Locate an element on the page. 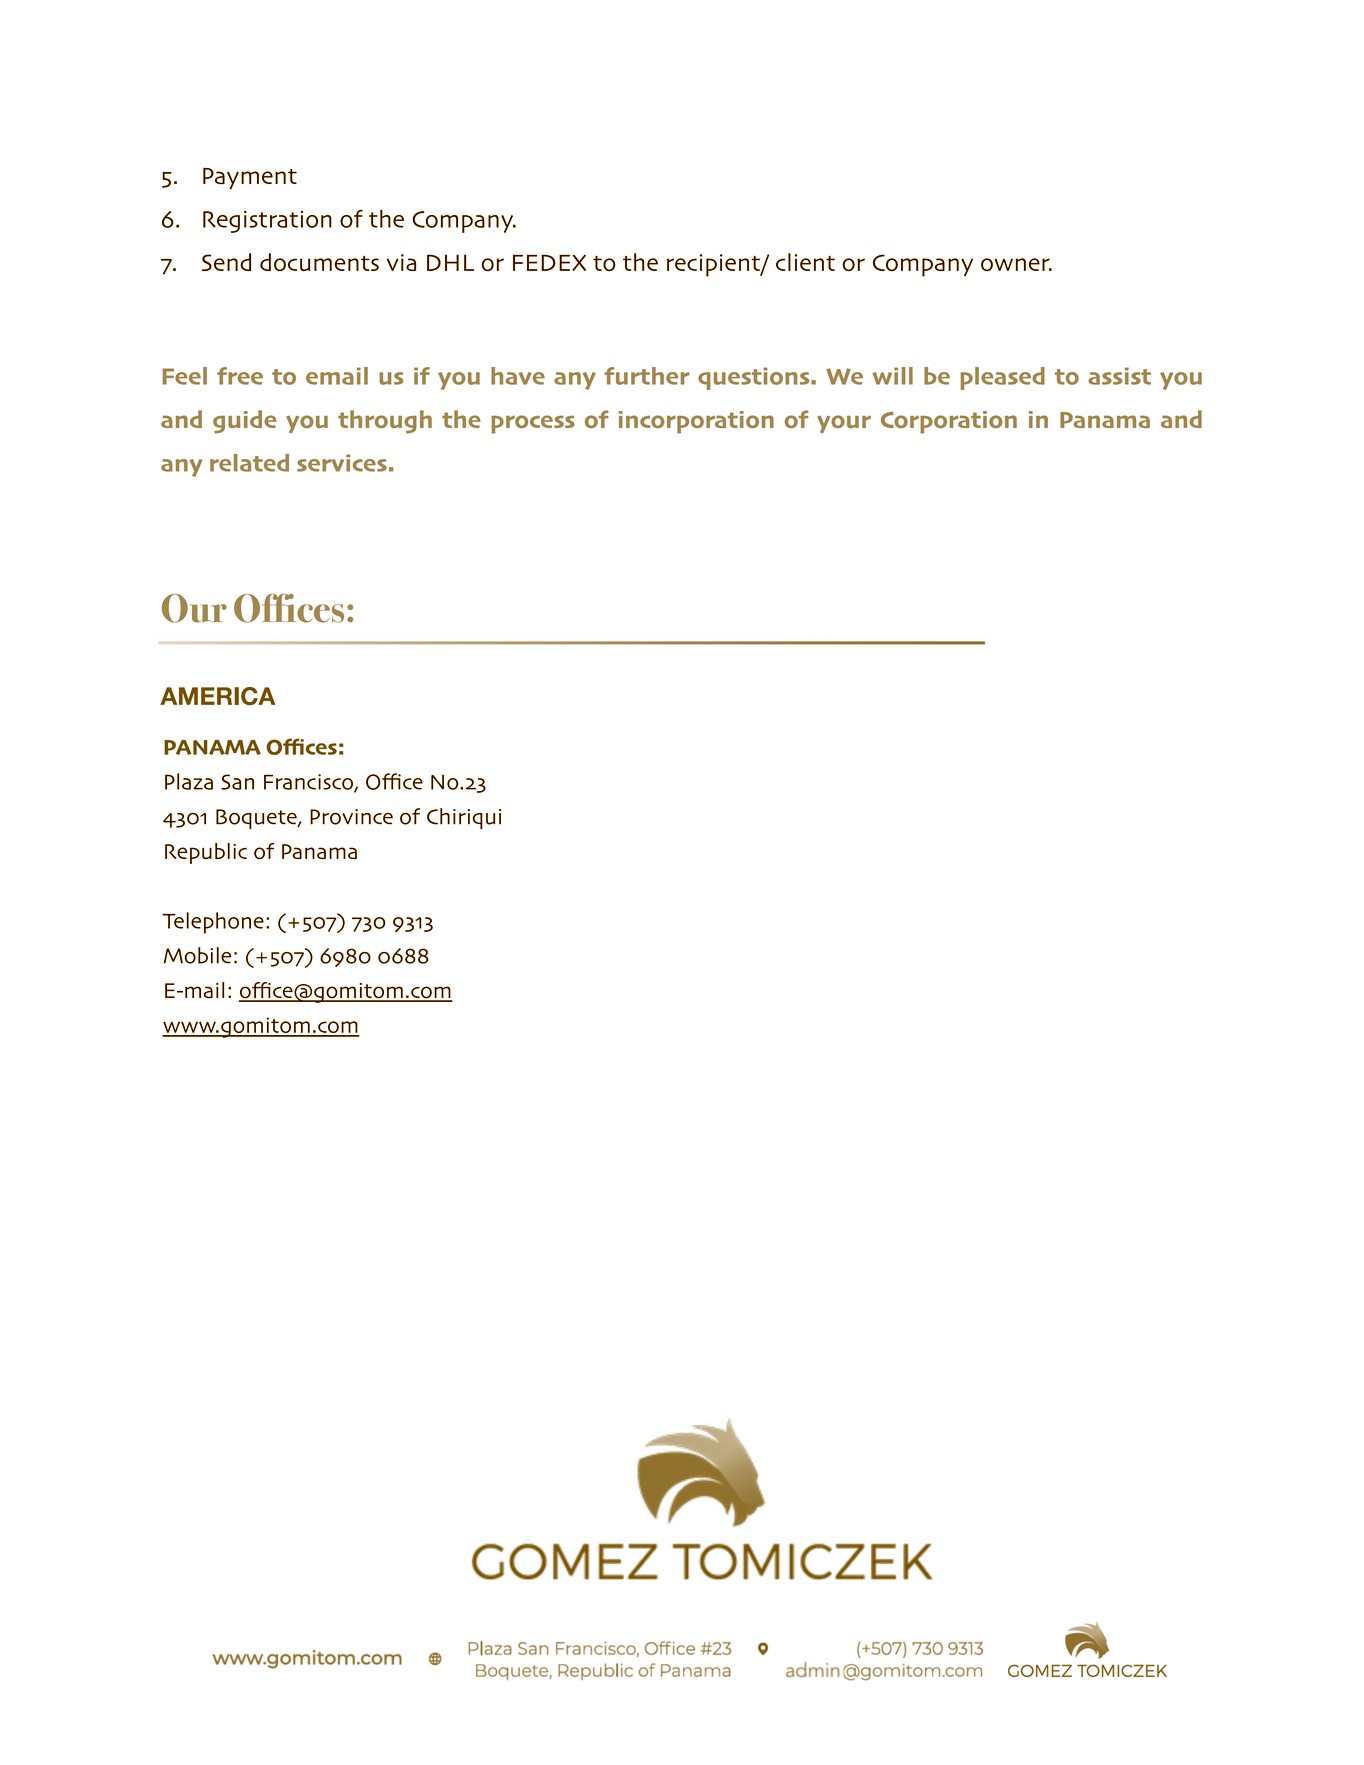 The width and height of the page is (1364, 1765). Republic is located at coordinates (206, 853).
